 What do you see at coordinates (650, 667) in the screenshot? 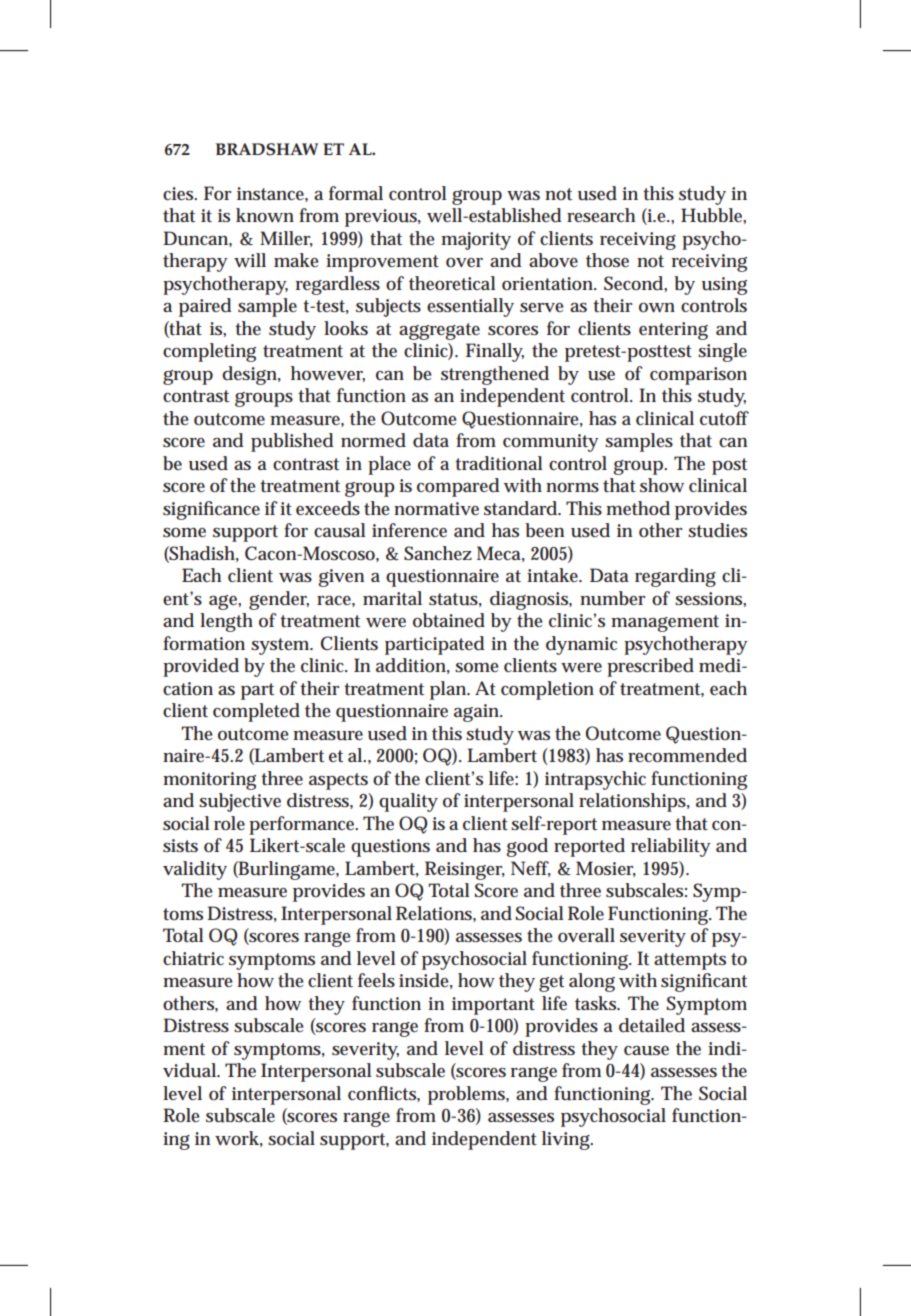
I see `prescribed` at bounding box center [650, 667].
